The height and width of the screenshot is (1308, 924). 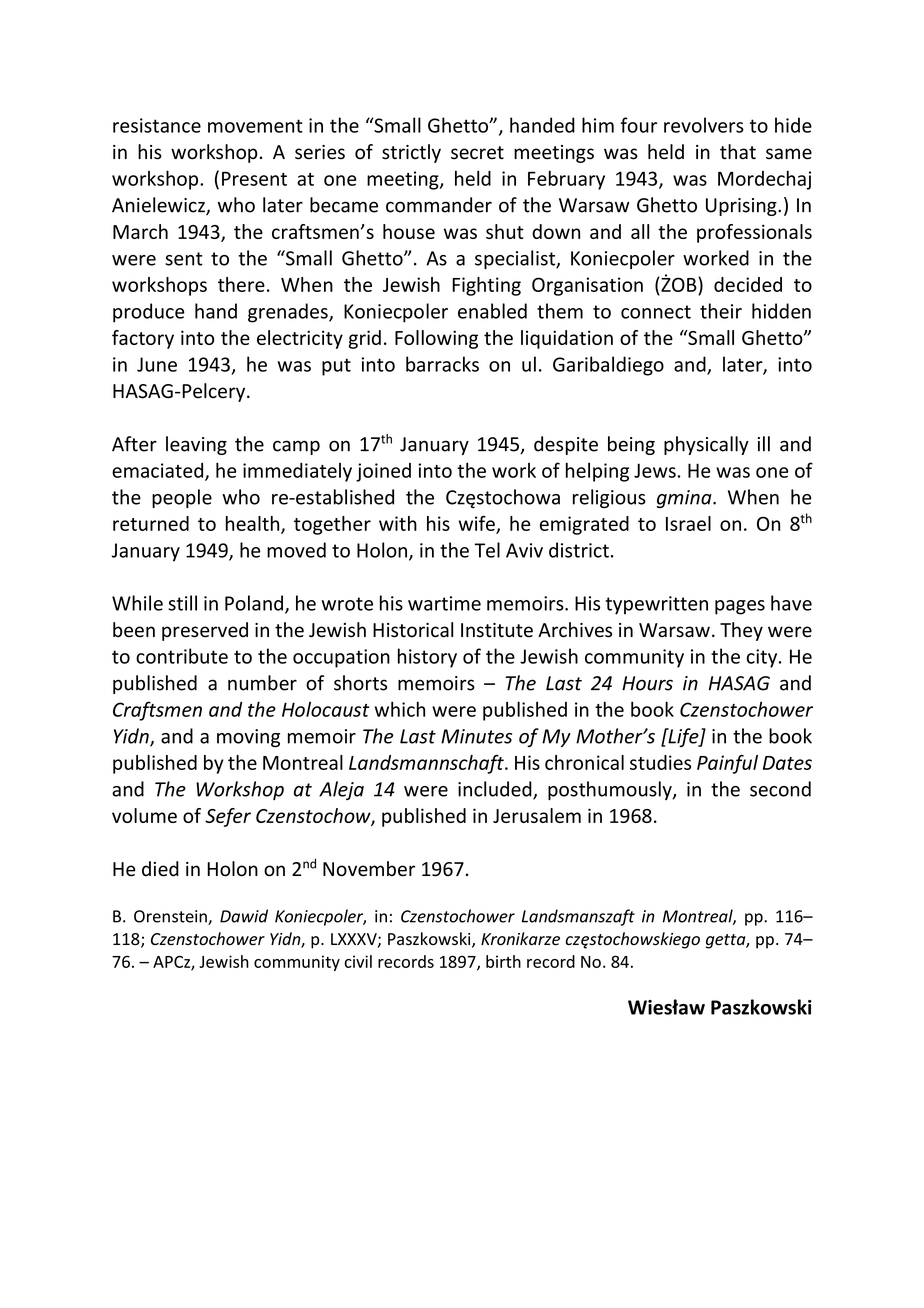 What do you see at coordinates (721, 311) in the screenshot?
I see `their` at bounding box center [721, 311].
